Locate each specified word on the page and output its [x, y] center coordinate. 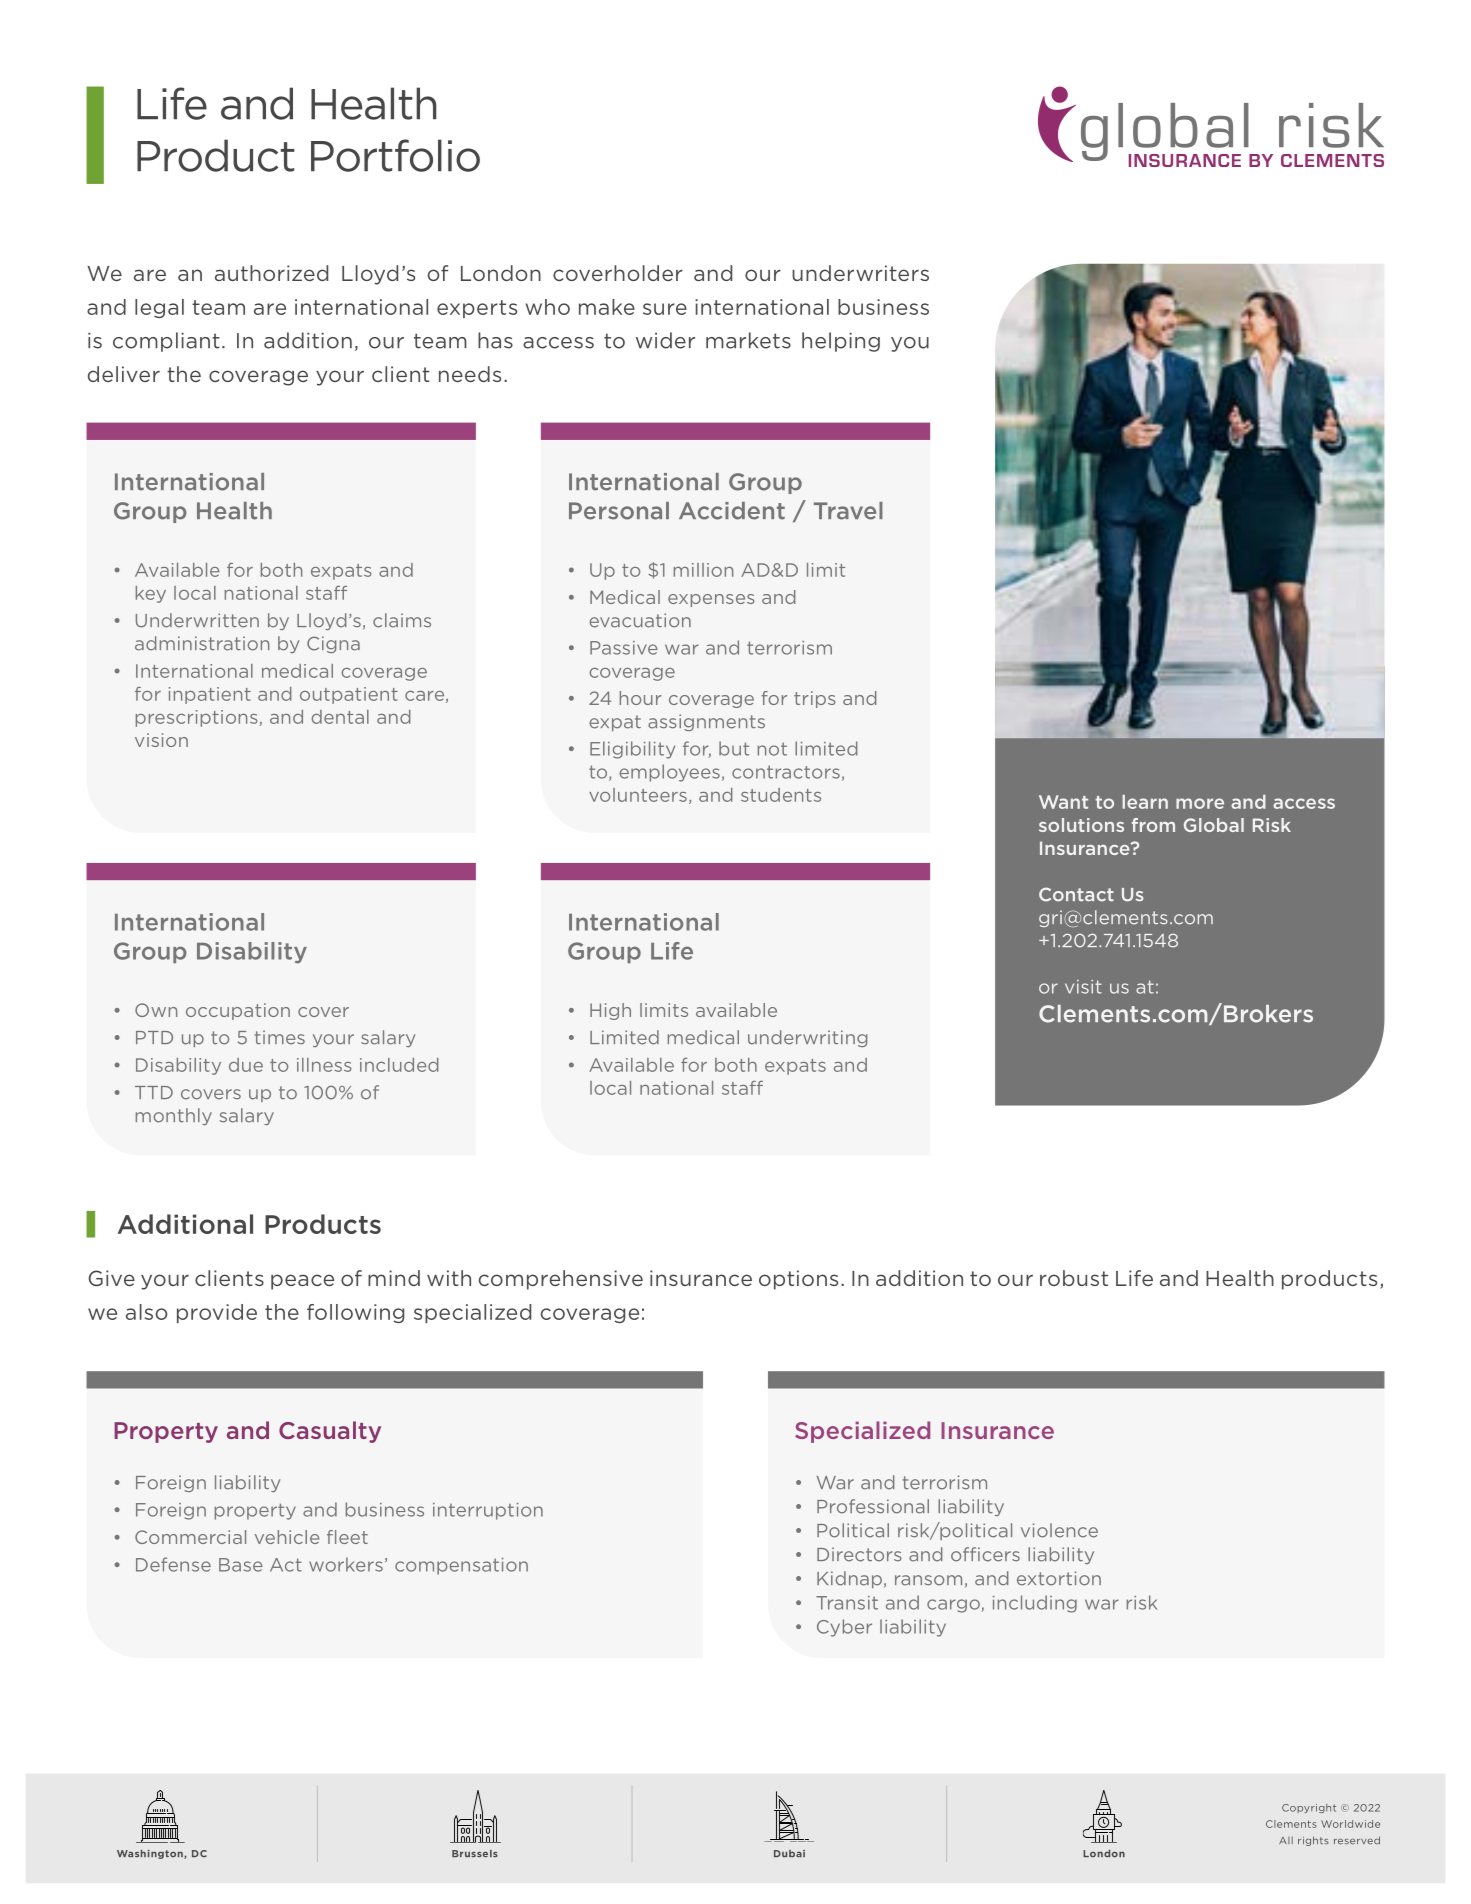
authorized [271, 273]
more [1200, 803]
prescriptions [198, 718]
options [798, 1280]
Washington [151, 1854]
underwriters [860, 273]
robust [1074, 1278]
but [734, 748]
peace [302, 1282]
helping [841, 342]
